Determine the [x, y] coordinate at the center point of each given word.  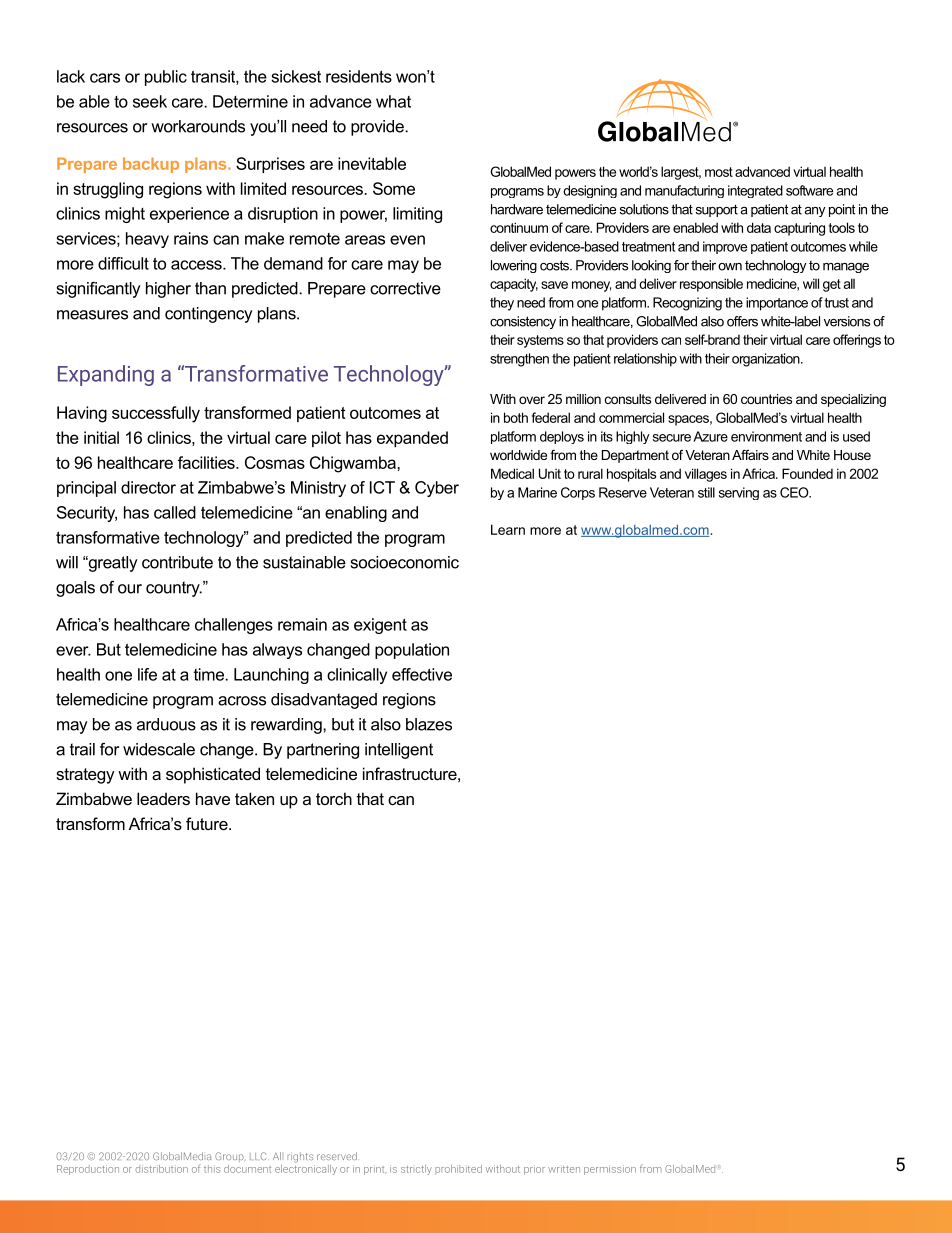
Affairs [750, 455]
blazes [429, 724]
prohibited [458, 1170]
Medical [512, 473]
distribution [161, 1169]
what [393, 101]
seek [150, 101]
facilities [207, 462]
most [719, 172]
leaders [163, 798]
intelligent [399, 751]
